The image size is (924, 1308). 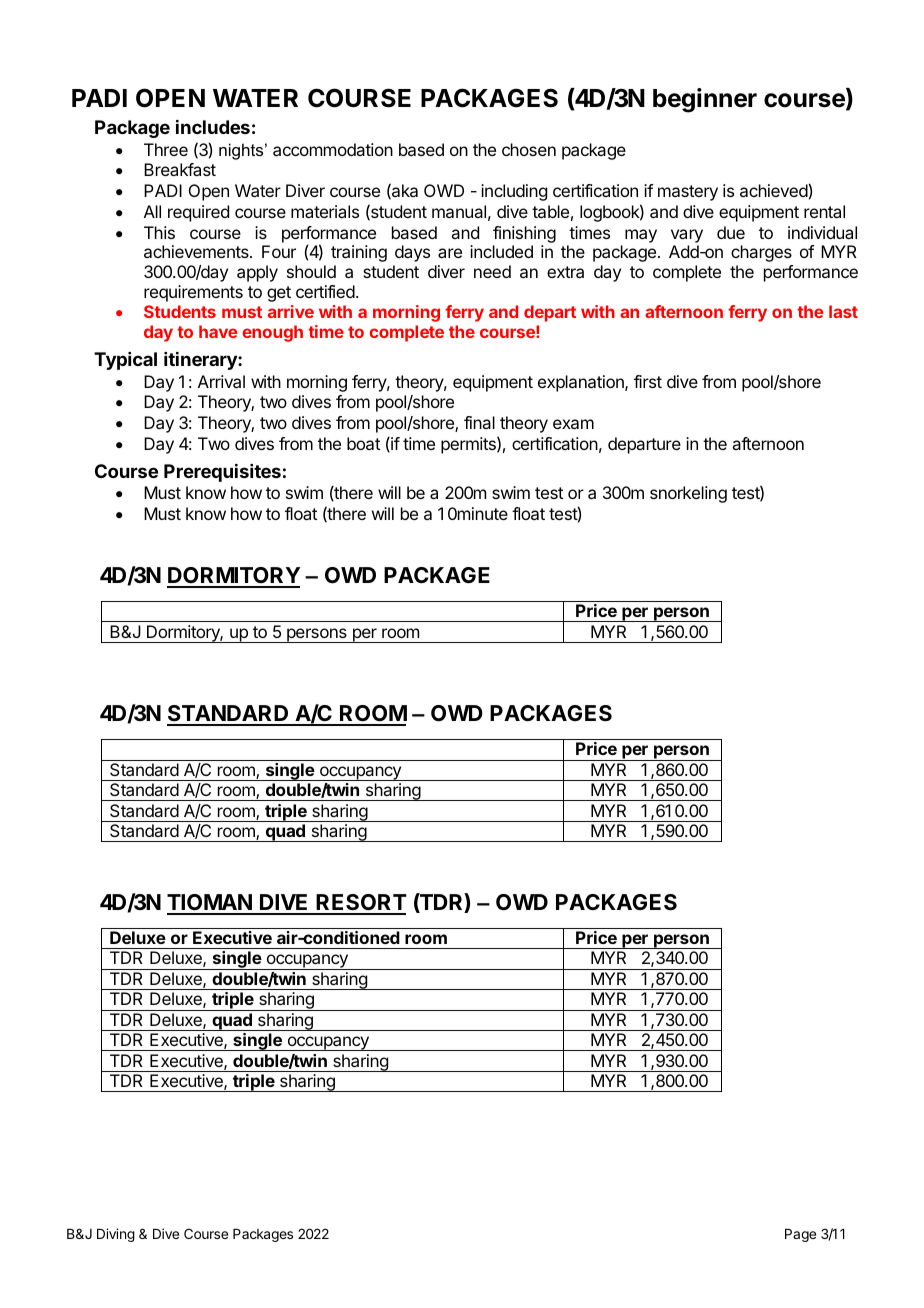 I want to click on explanation, so click(x=582, y=383).
